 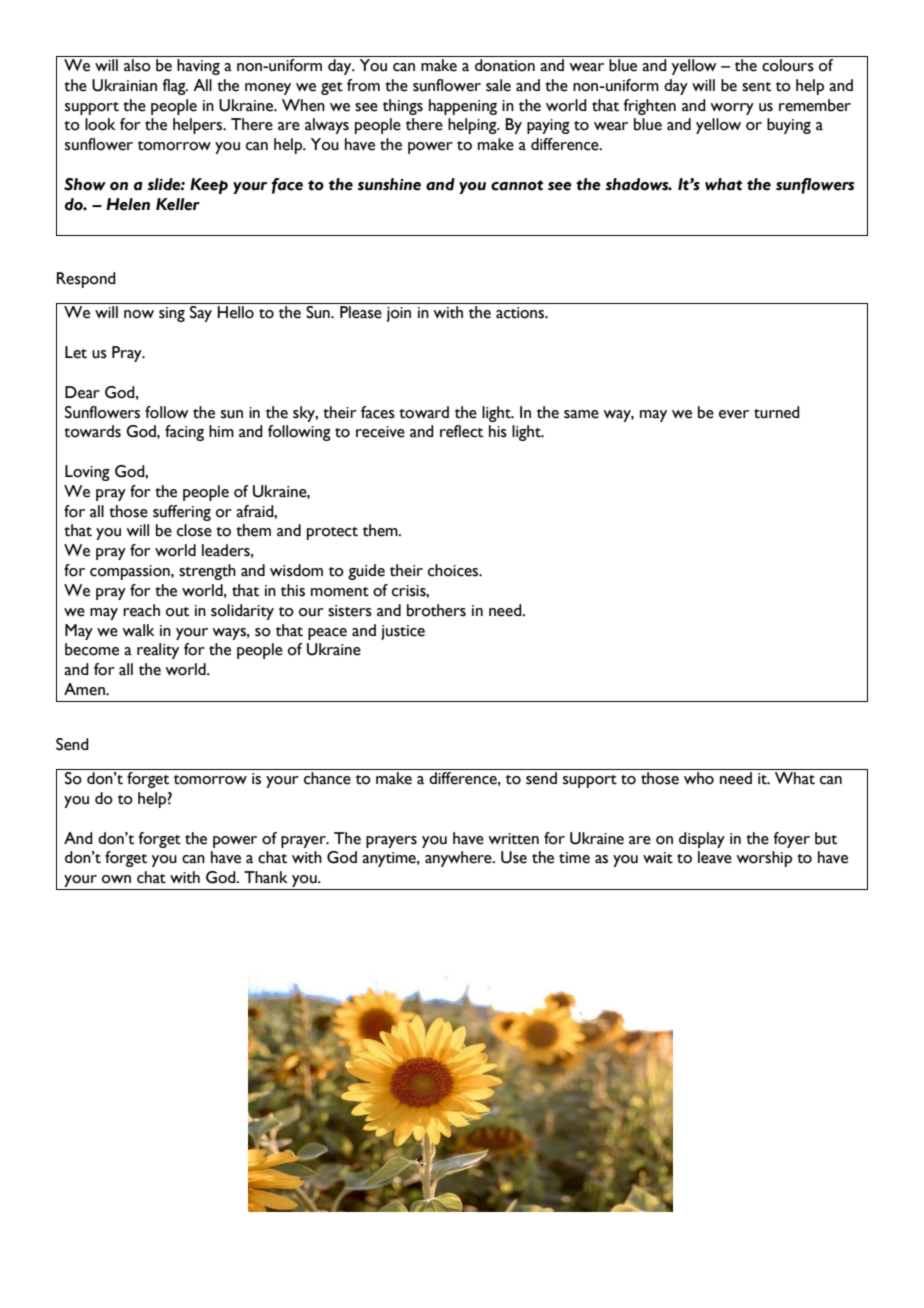 I want to click on ever, so click(x=734, y=414).
